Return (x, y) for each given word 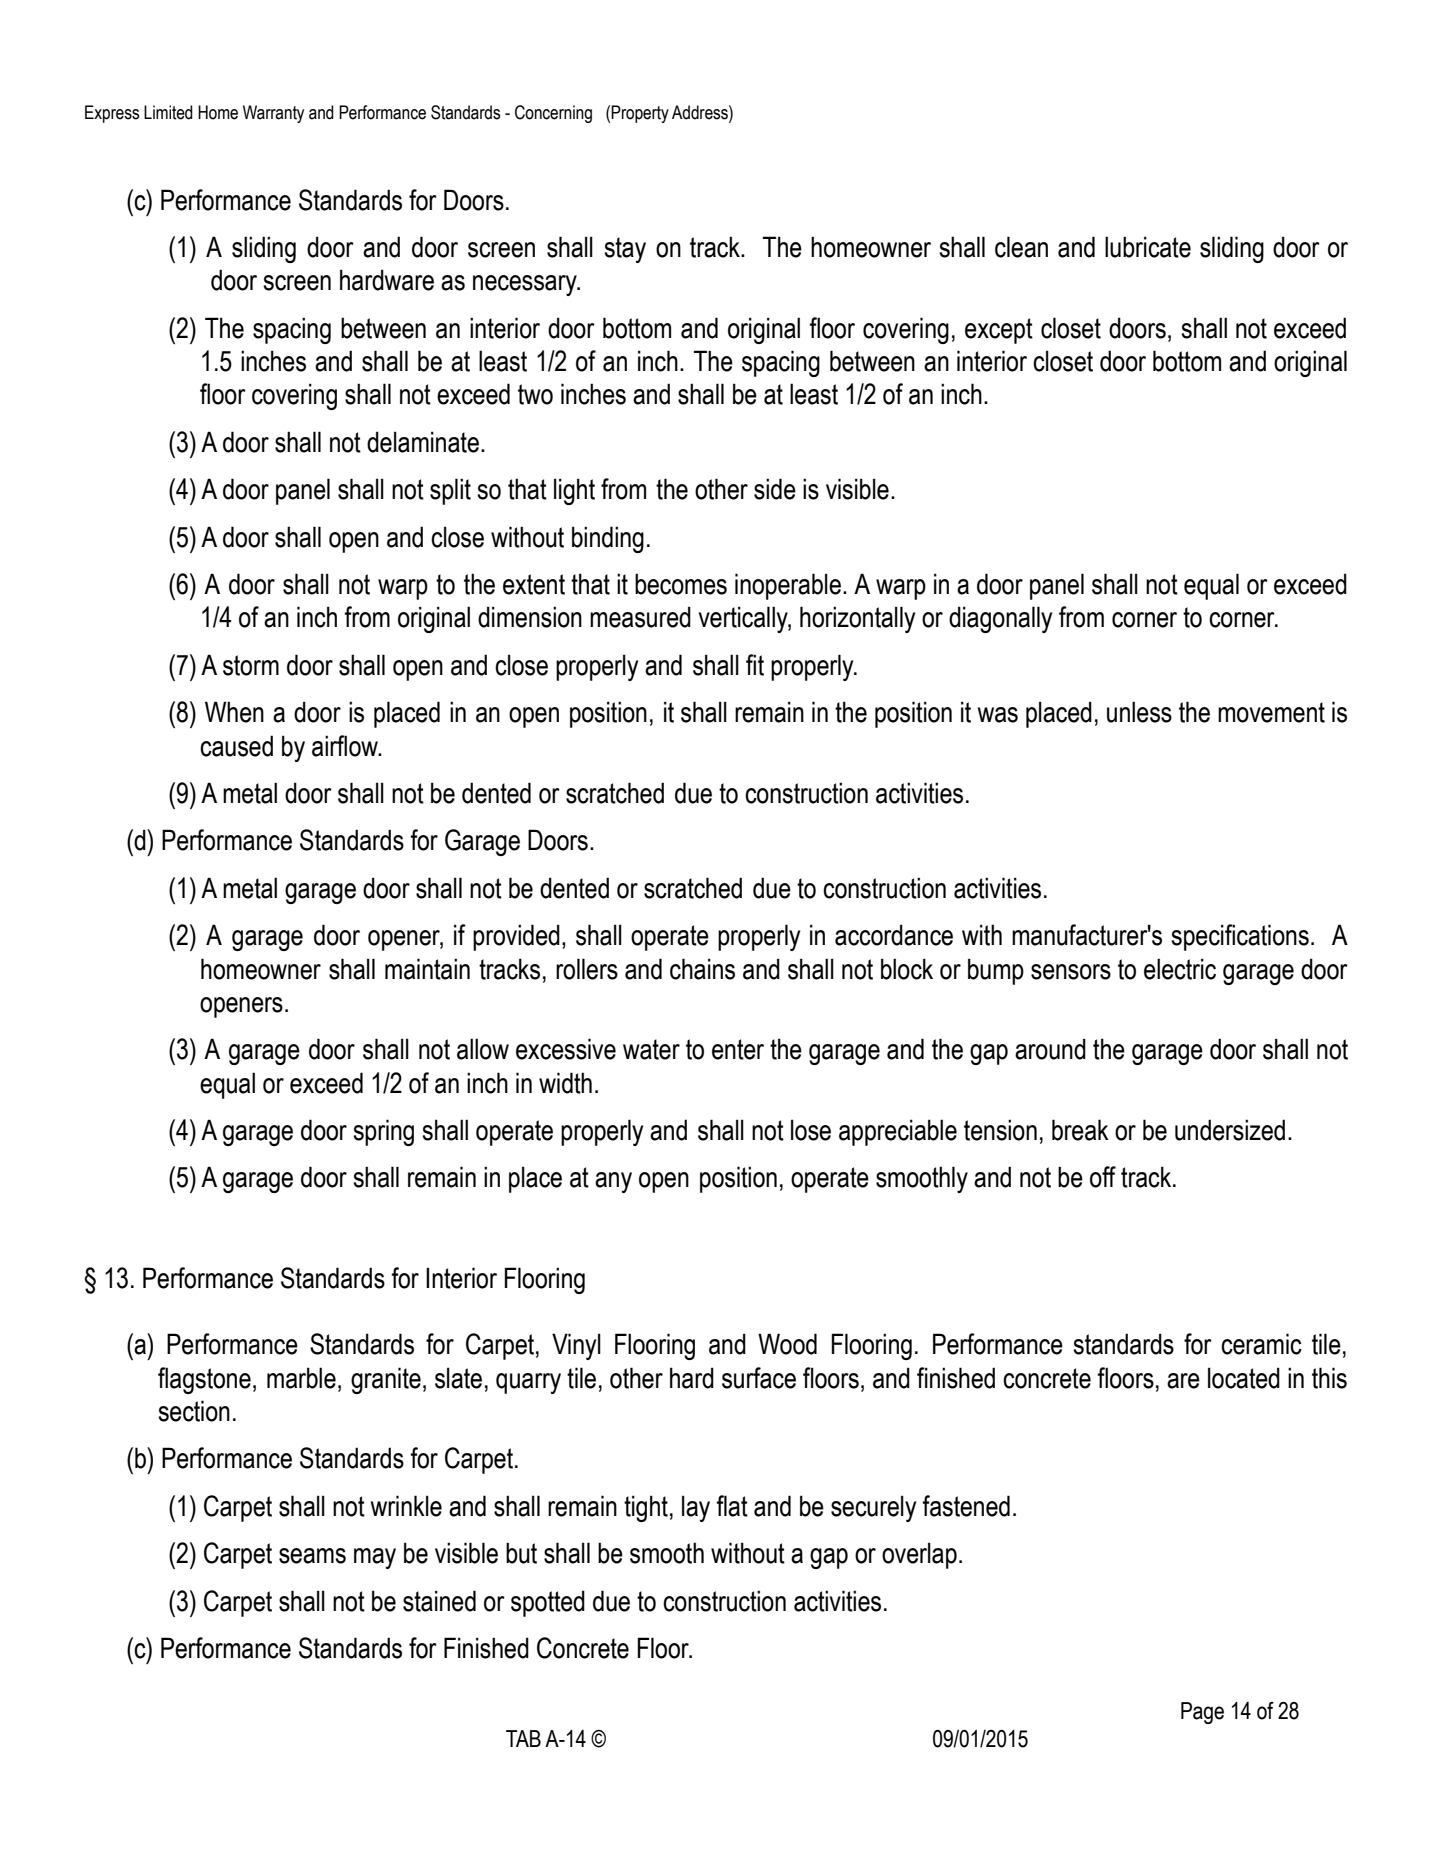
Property (640, 114)
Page (1202, 1713)
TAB (523, 1738)
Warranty (273, 114)
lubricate (1148, 247)
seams (312, 1556)
